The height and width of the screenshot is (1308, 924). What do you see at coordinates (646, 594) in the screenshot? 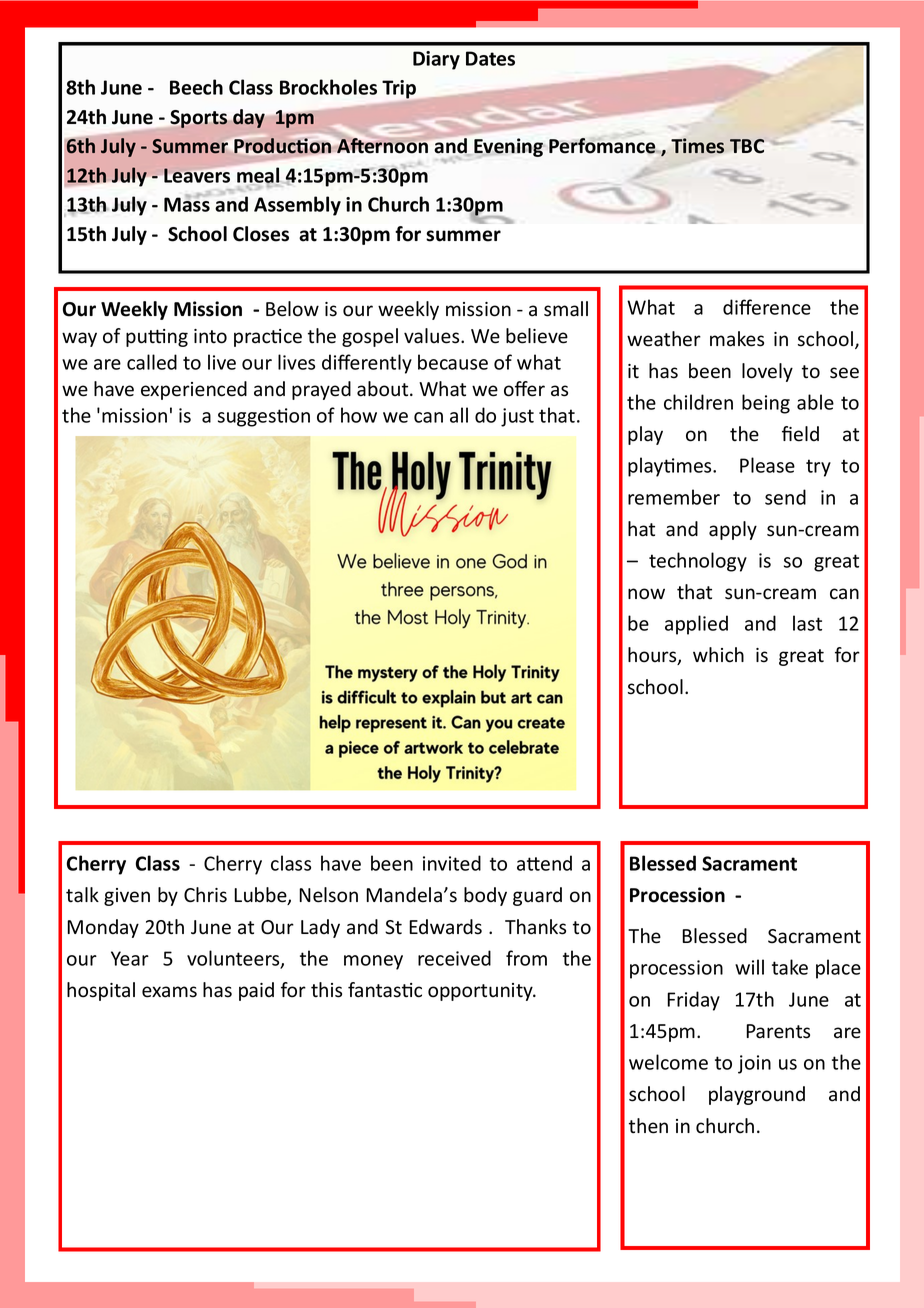
I see `now` at bounding box center [646, 594].
